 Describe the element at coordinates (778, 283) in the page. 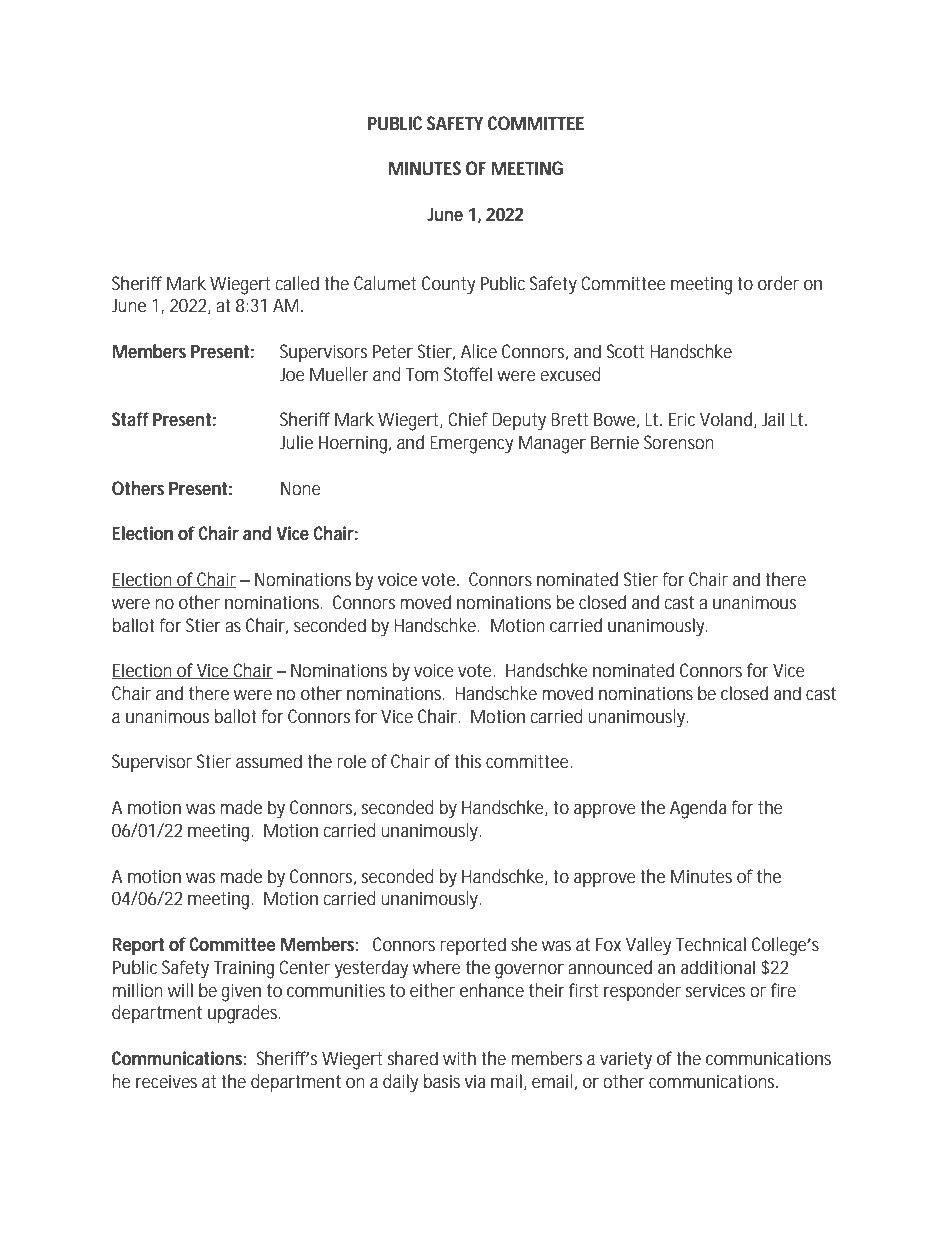

I see `order` at that location.
